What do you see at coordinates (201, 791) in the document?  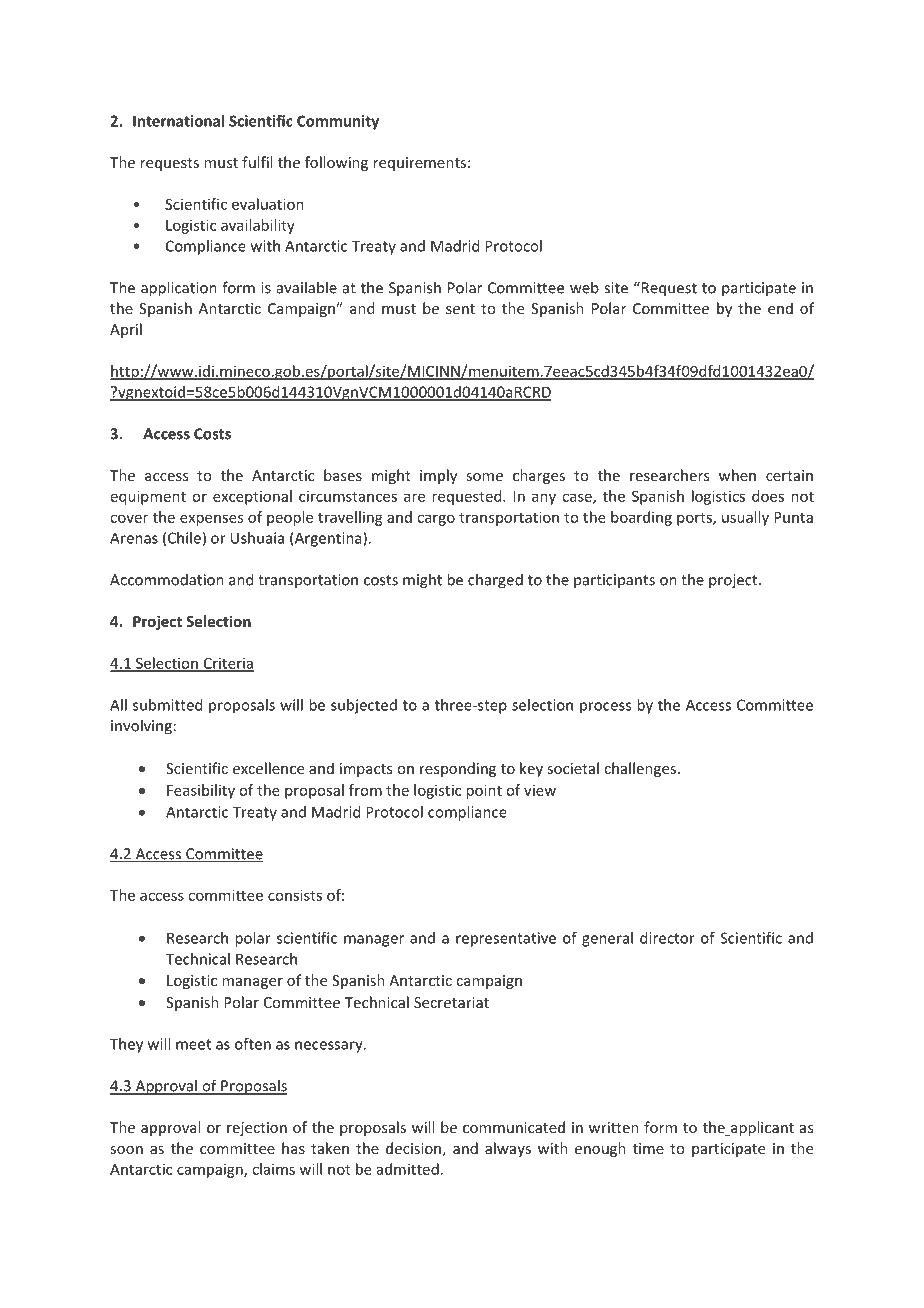 I see `Feasibility` at bounding box center [201, 791].
